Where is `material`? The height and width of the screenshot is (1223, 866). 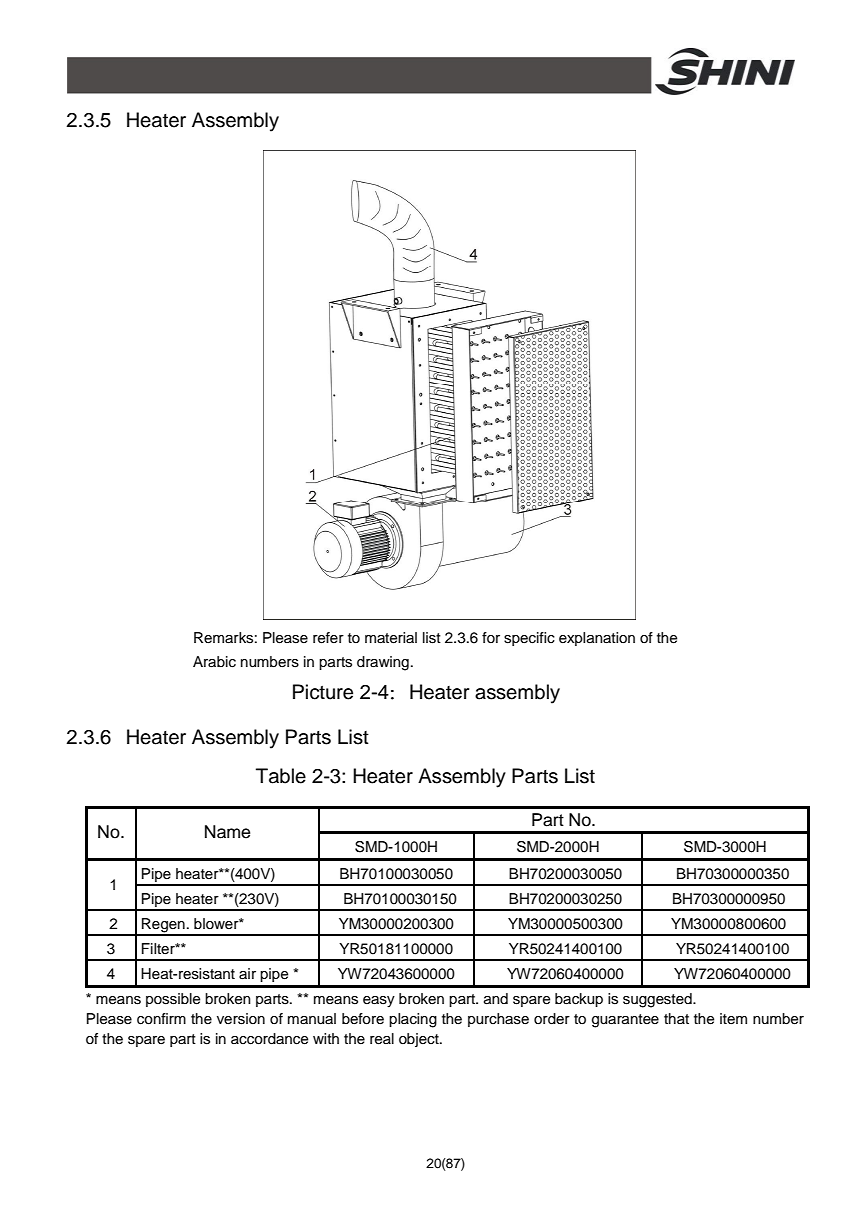 material is located at coordinates (391, 638).
